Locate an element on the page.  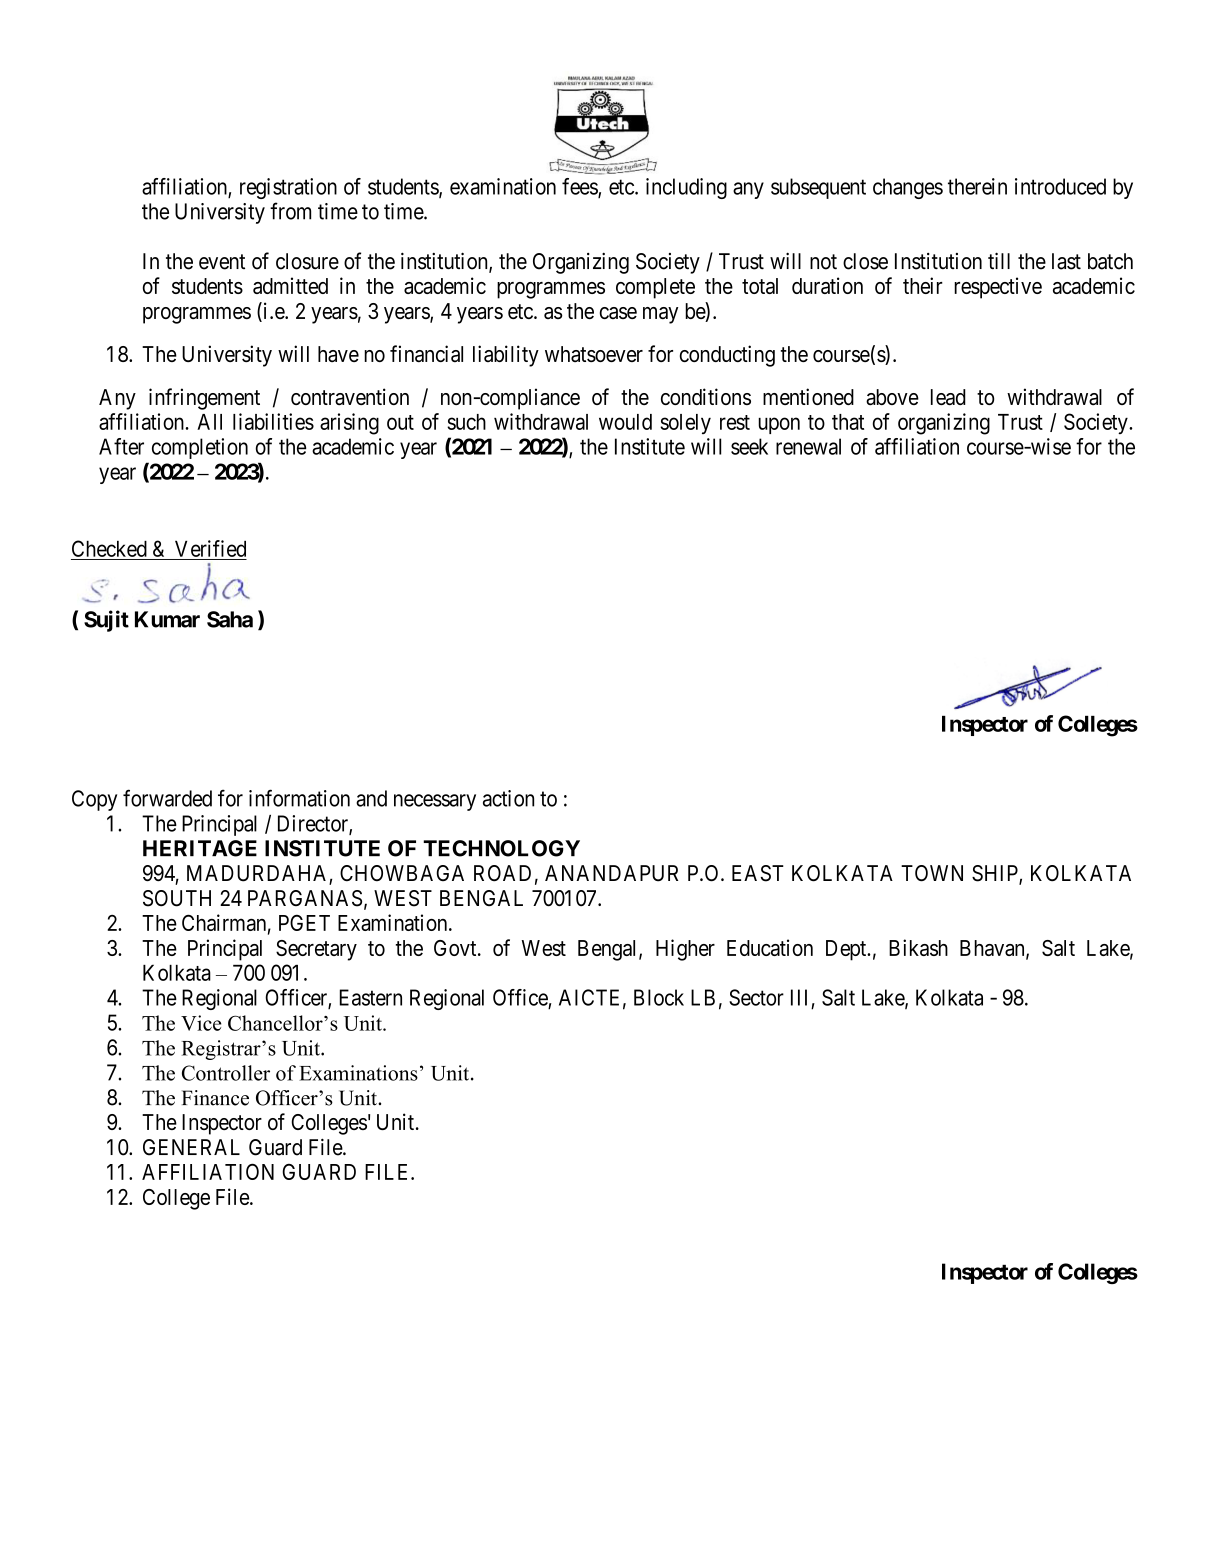
Saha is located at coordinates (230, 619).
